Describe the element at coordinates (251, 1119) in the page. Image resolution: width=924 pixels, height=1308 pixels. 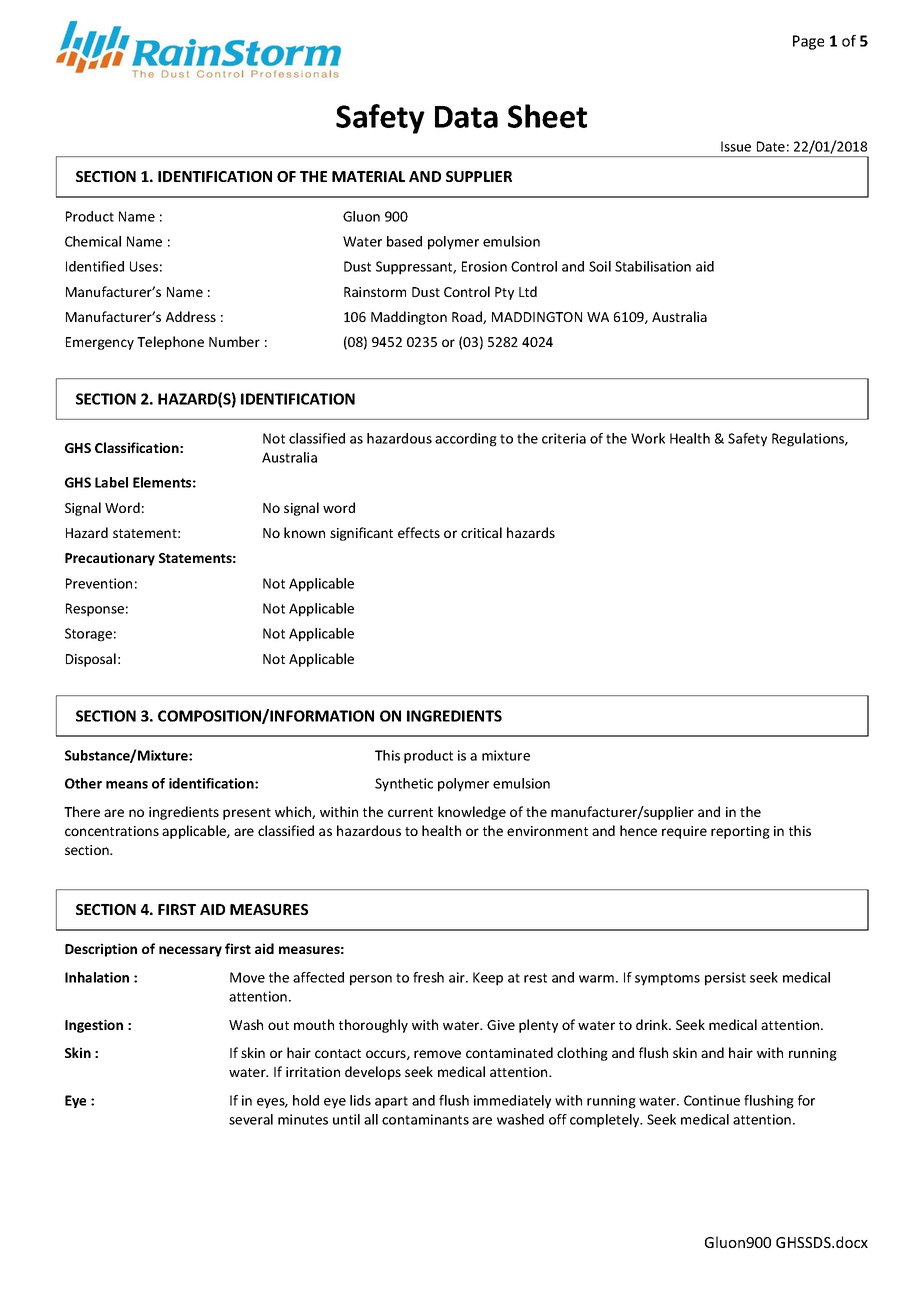
I see `several` at that location.
